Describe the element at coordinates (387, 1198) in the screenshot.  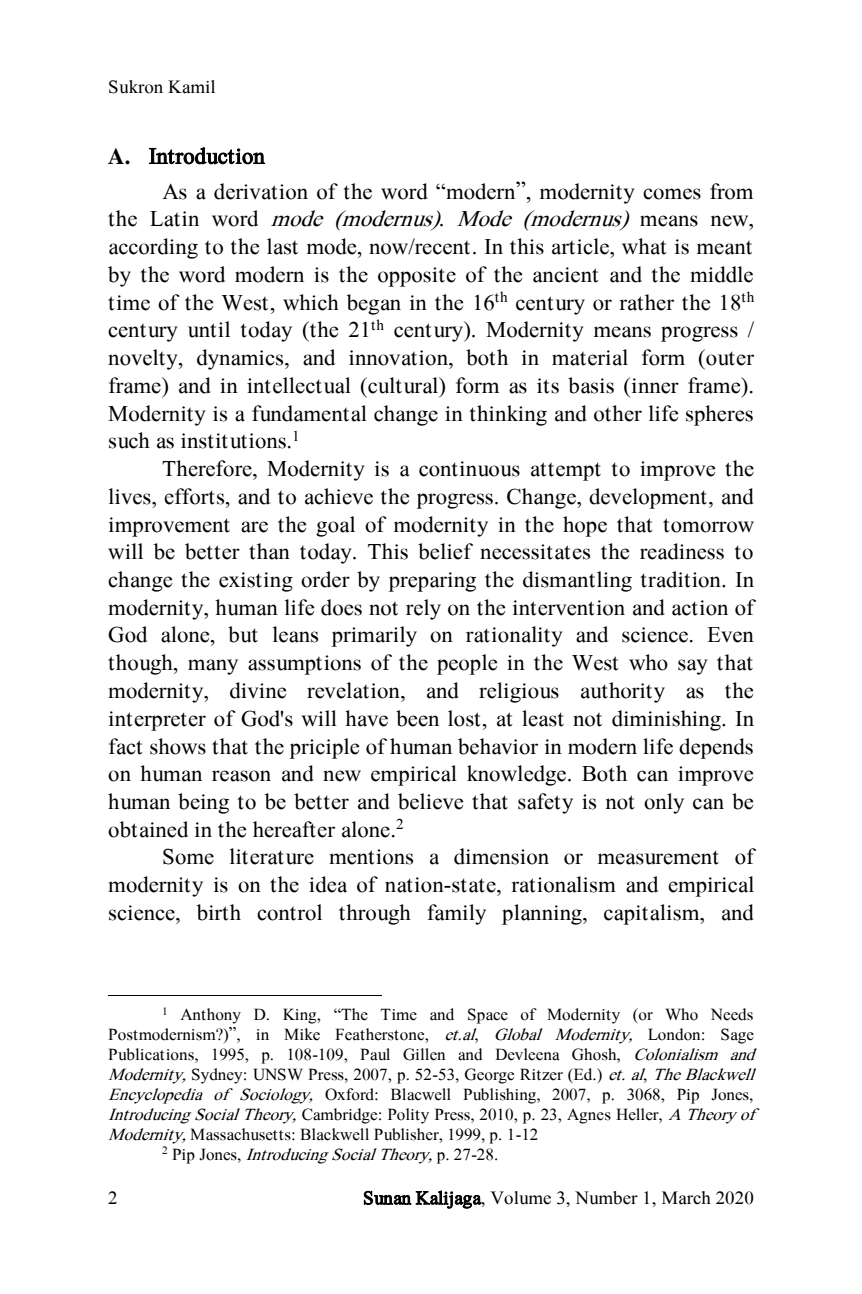
I see `Sunan` at that location.
